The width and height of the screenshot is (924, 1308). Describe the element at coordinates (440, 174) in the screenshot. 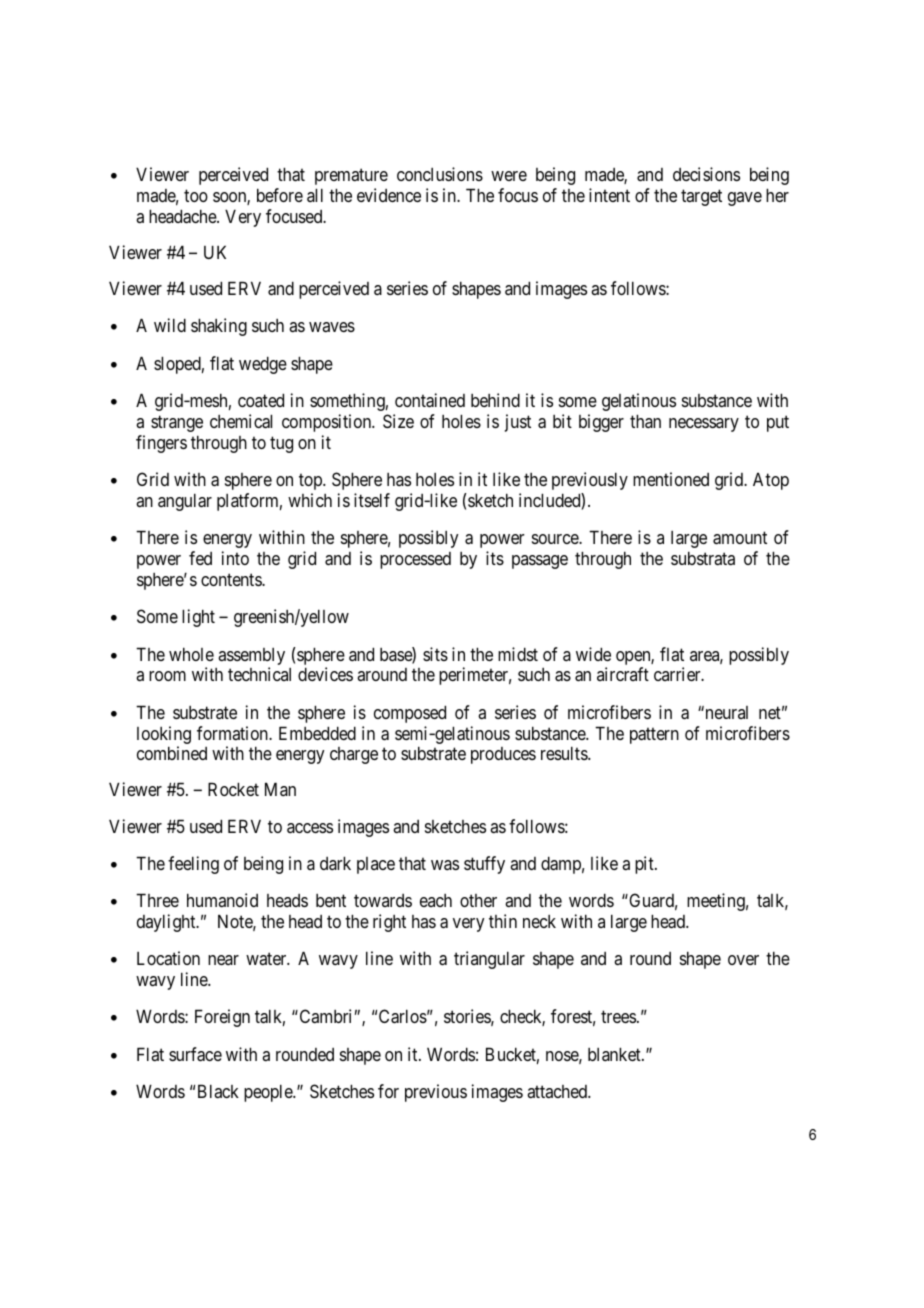

I see `conclusions` at that location.
